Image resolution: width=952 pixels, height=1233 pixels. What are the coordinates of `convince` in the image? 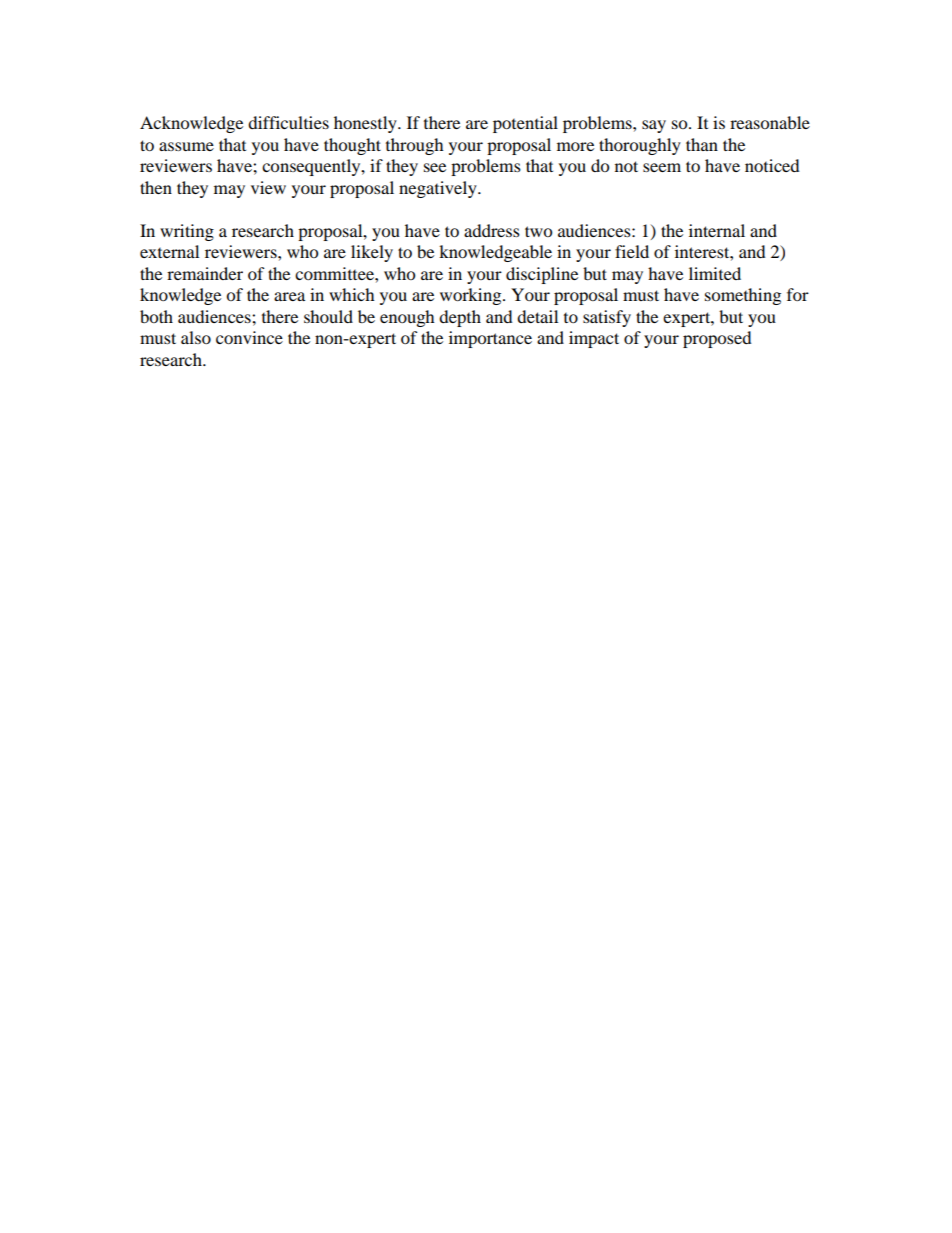 It's located at (249, 337).
